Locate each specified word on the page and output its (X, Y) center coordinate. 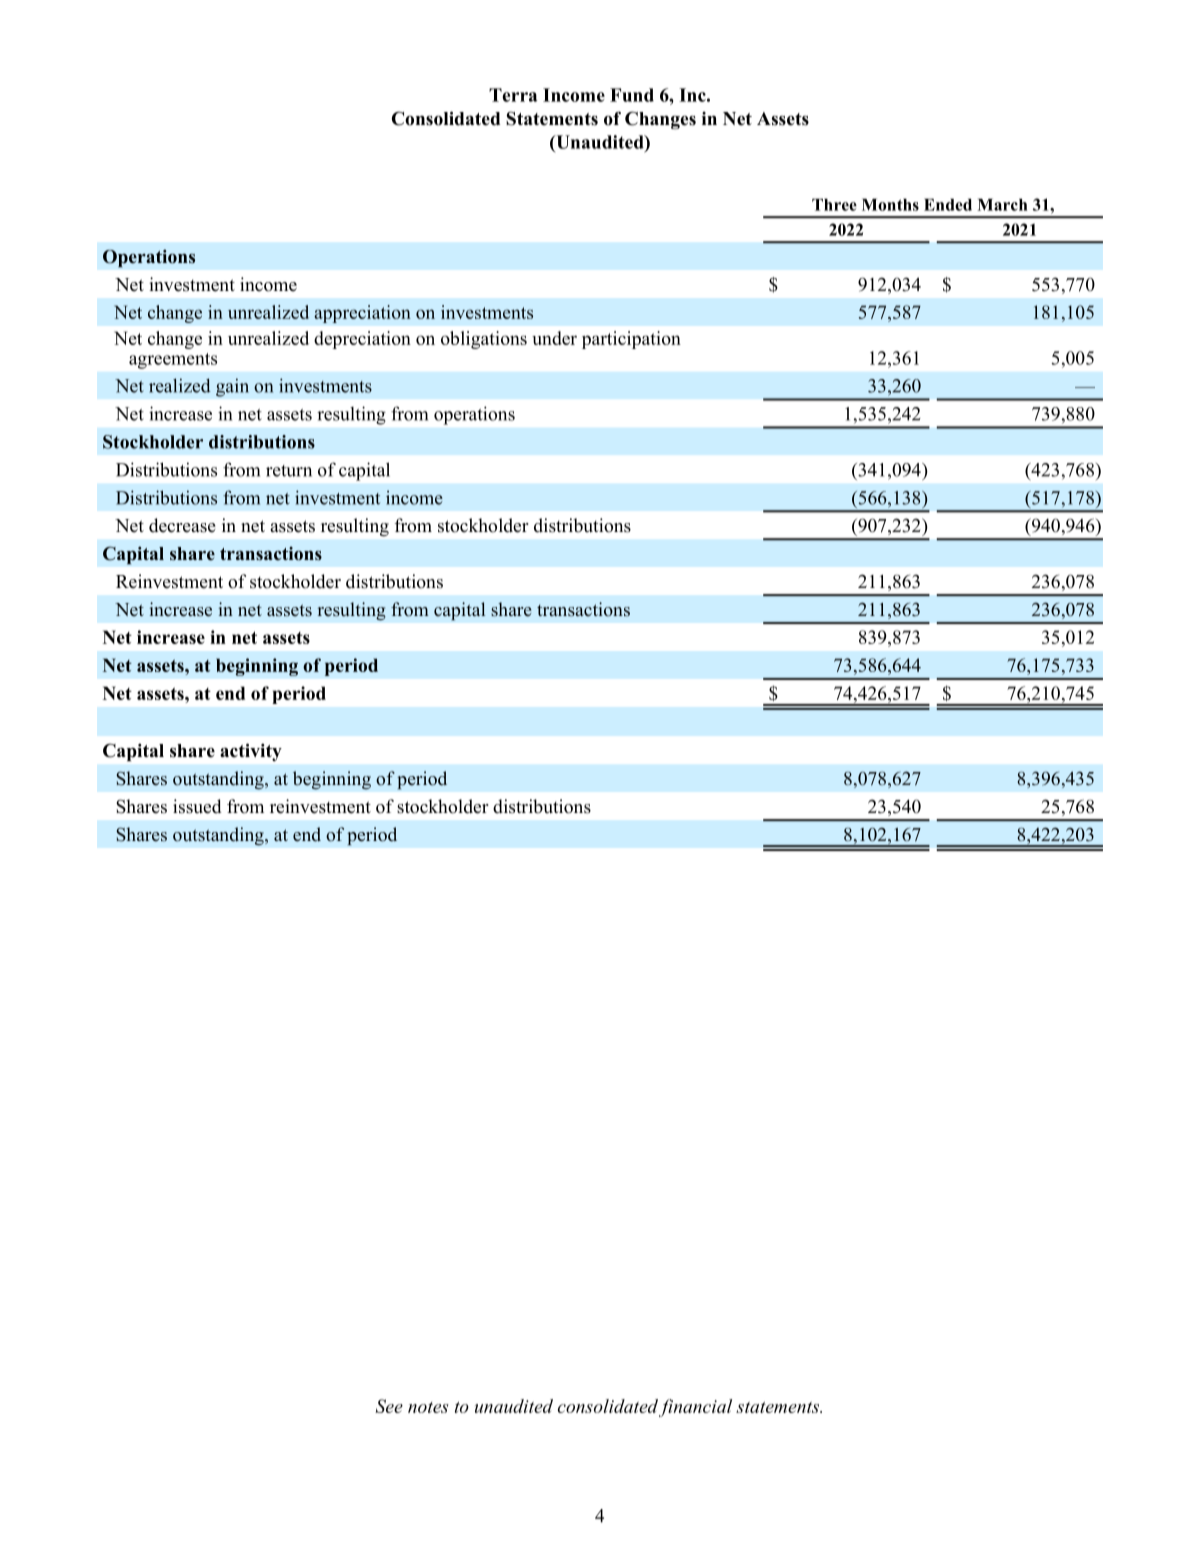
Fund (632, 95)
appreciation (362, 314)
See (389, 1406)
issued (197, 806)
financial (695, 1408)
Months (890, 205)
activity (251, 752)
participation (631, 340)
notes (428, 1407)
